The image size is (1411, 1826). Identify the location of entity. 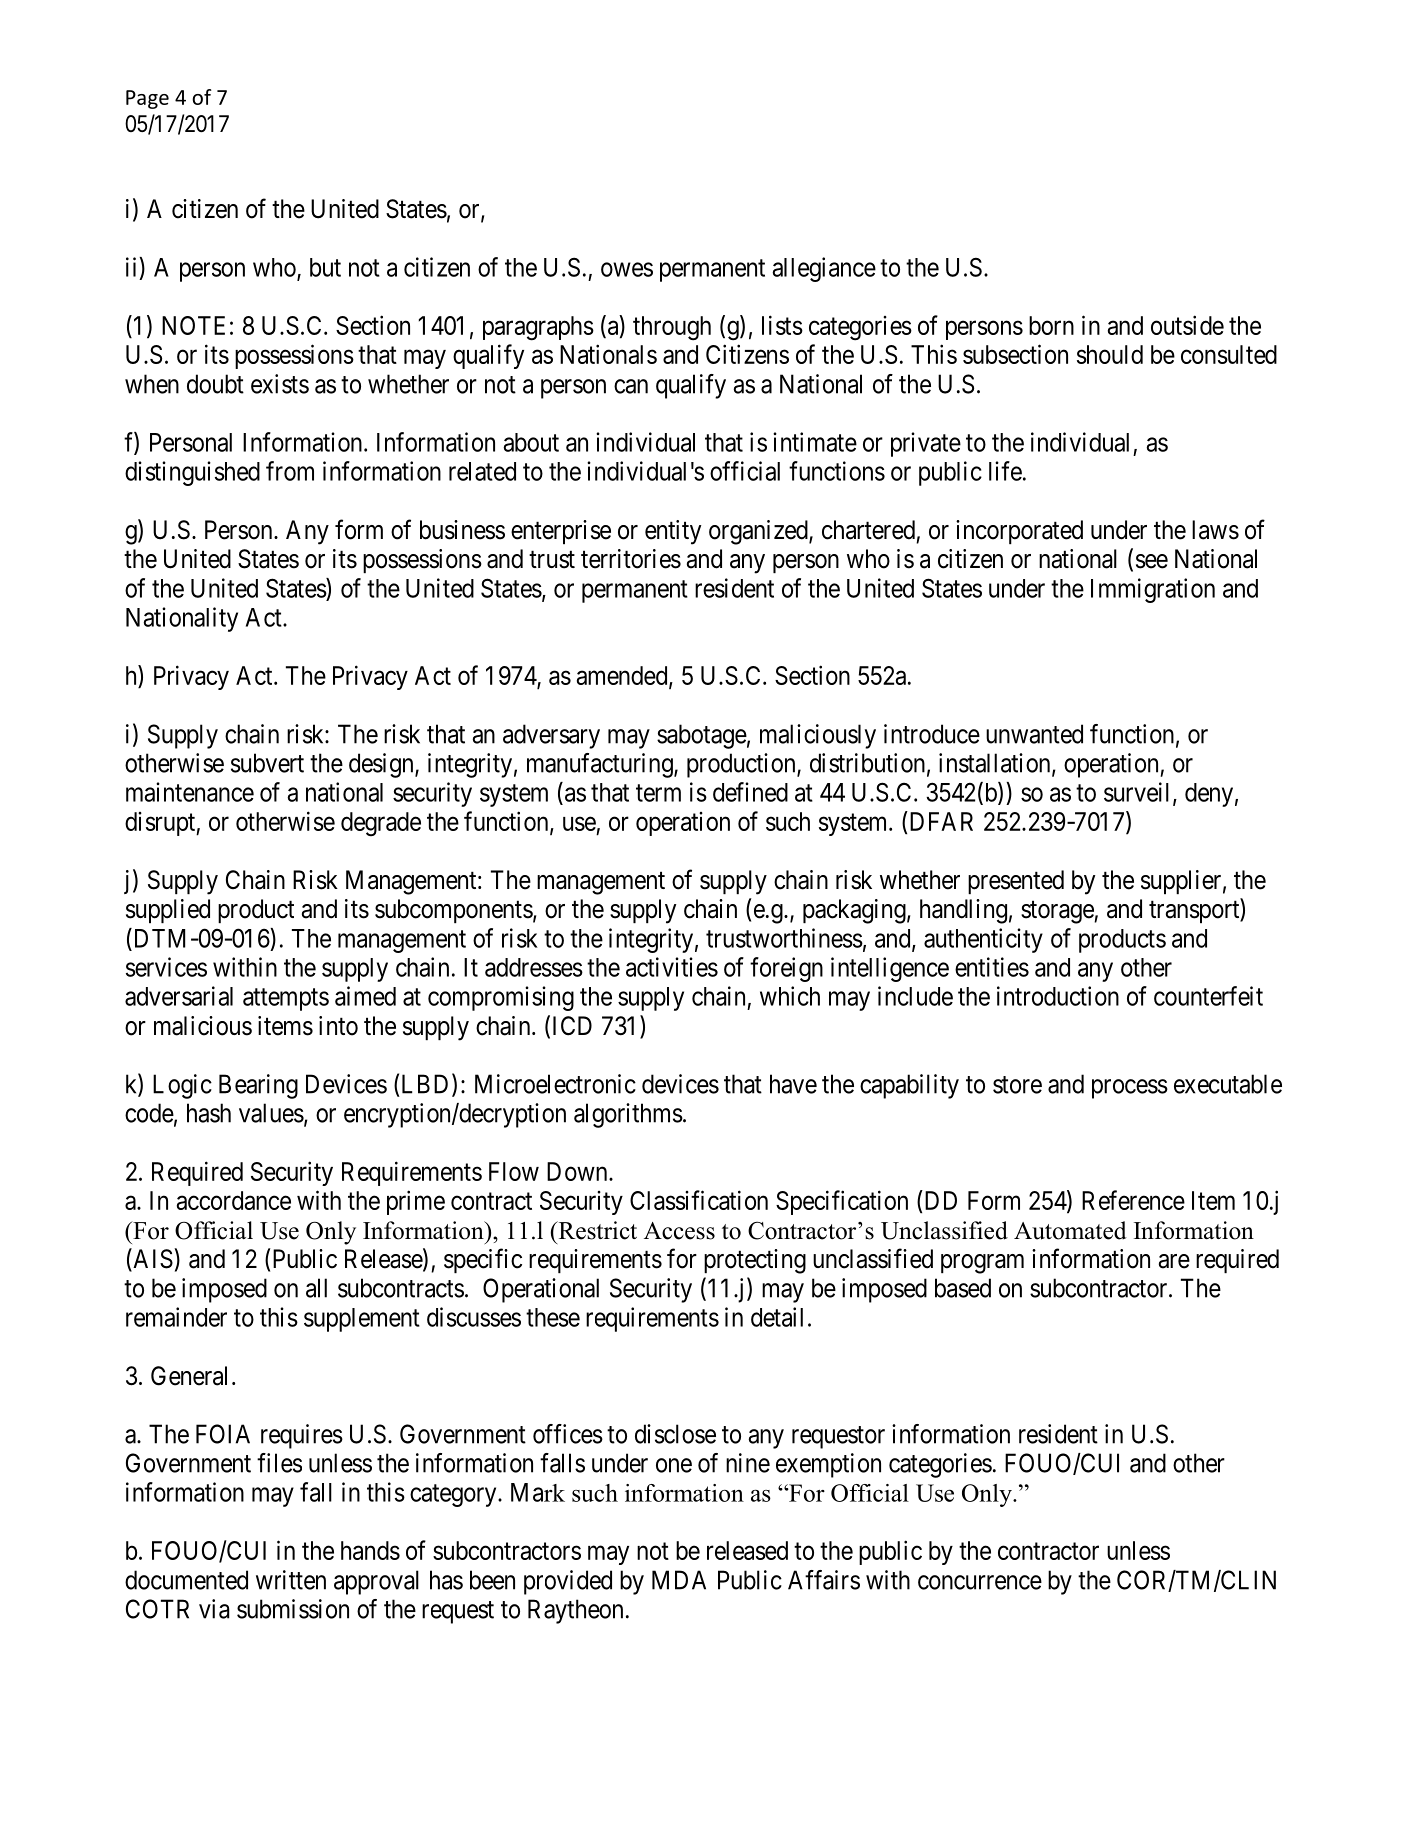
(673, 532).
